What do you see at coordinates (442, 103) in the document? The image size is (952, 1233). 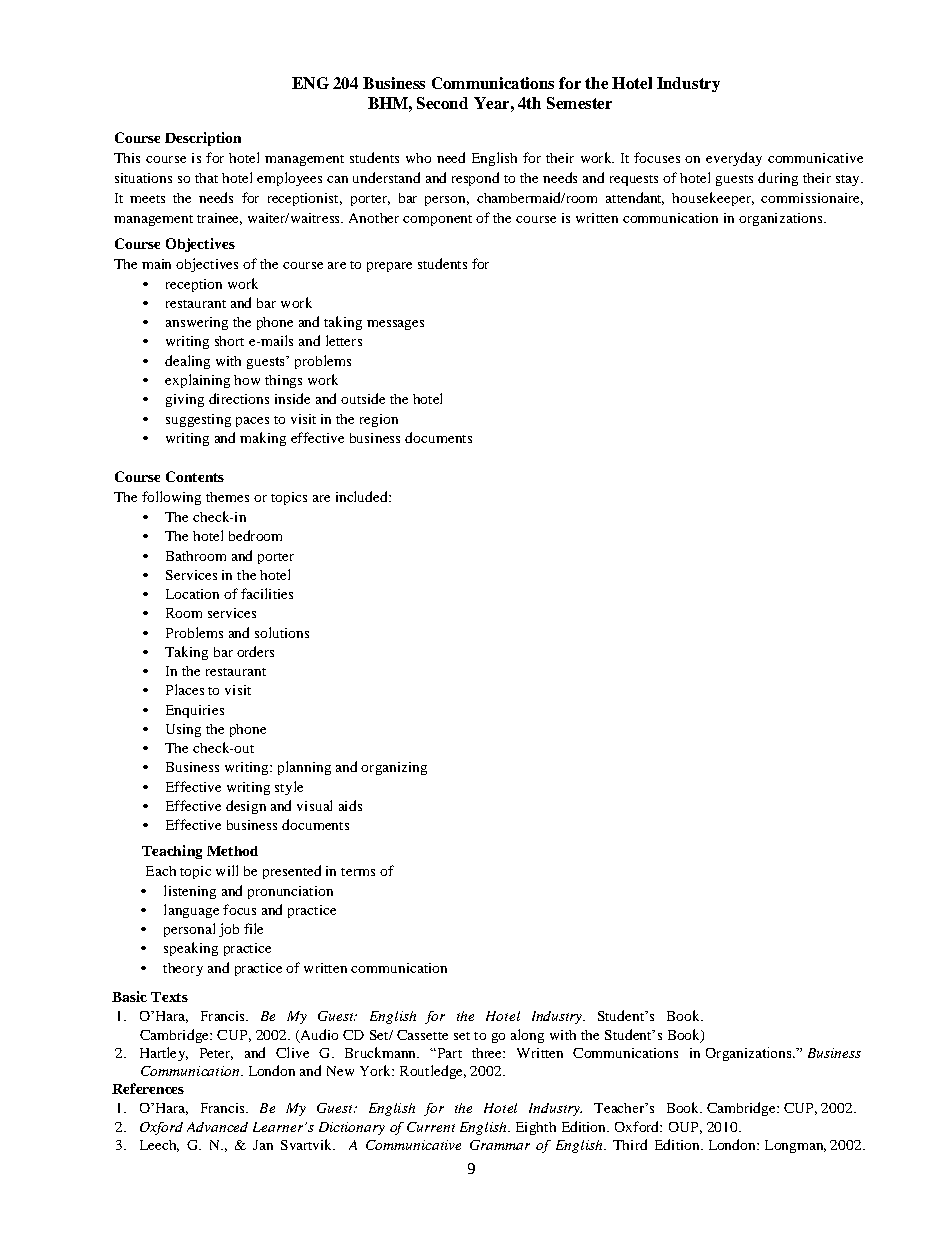 I see `Second` at bounding box center [442, 103].
